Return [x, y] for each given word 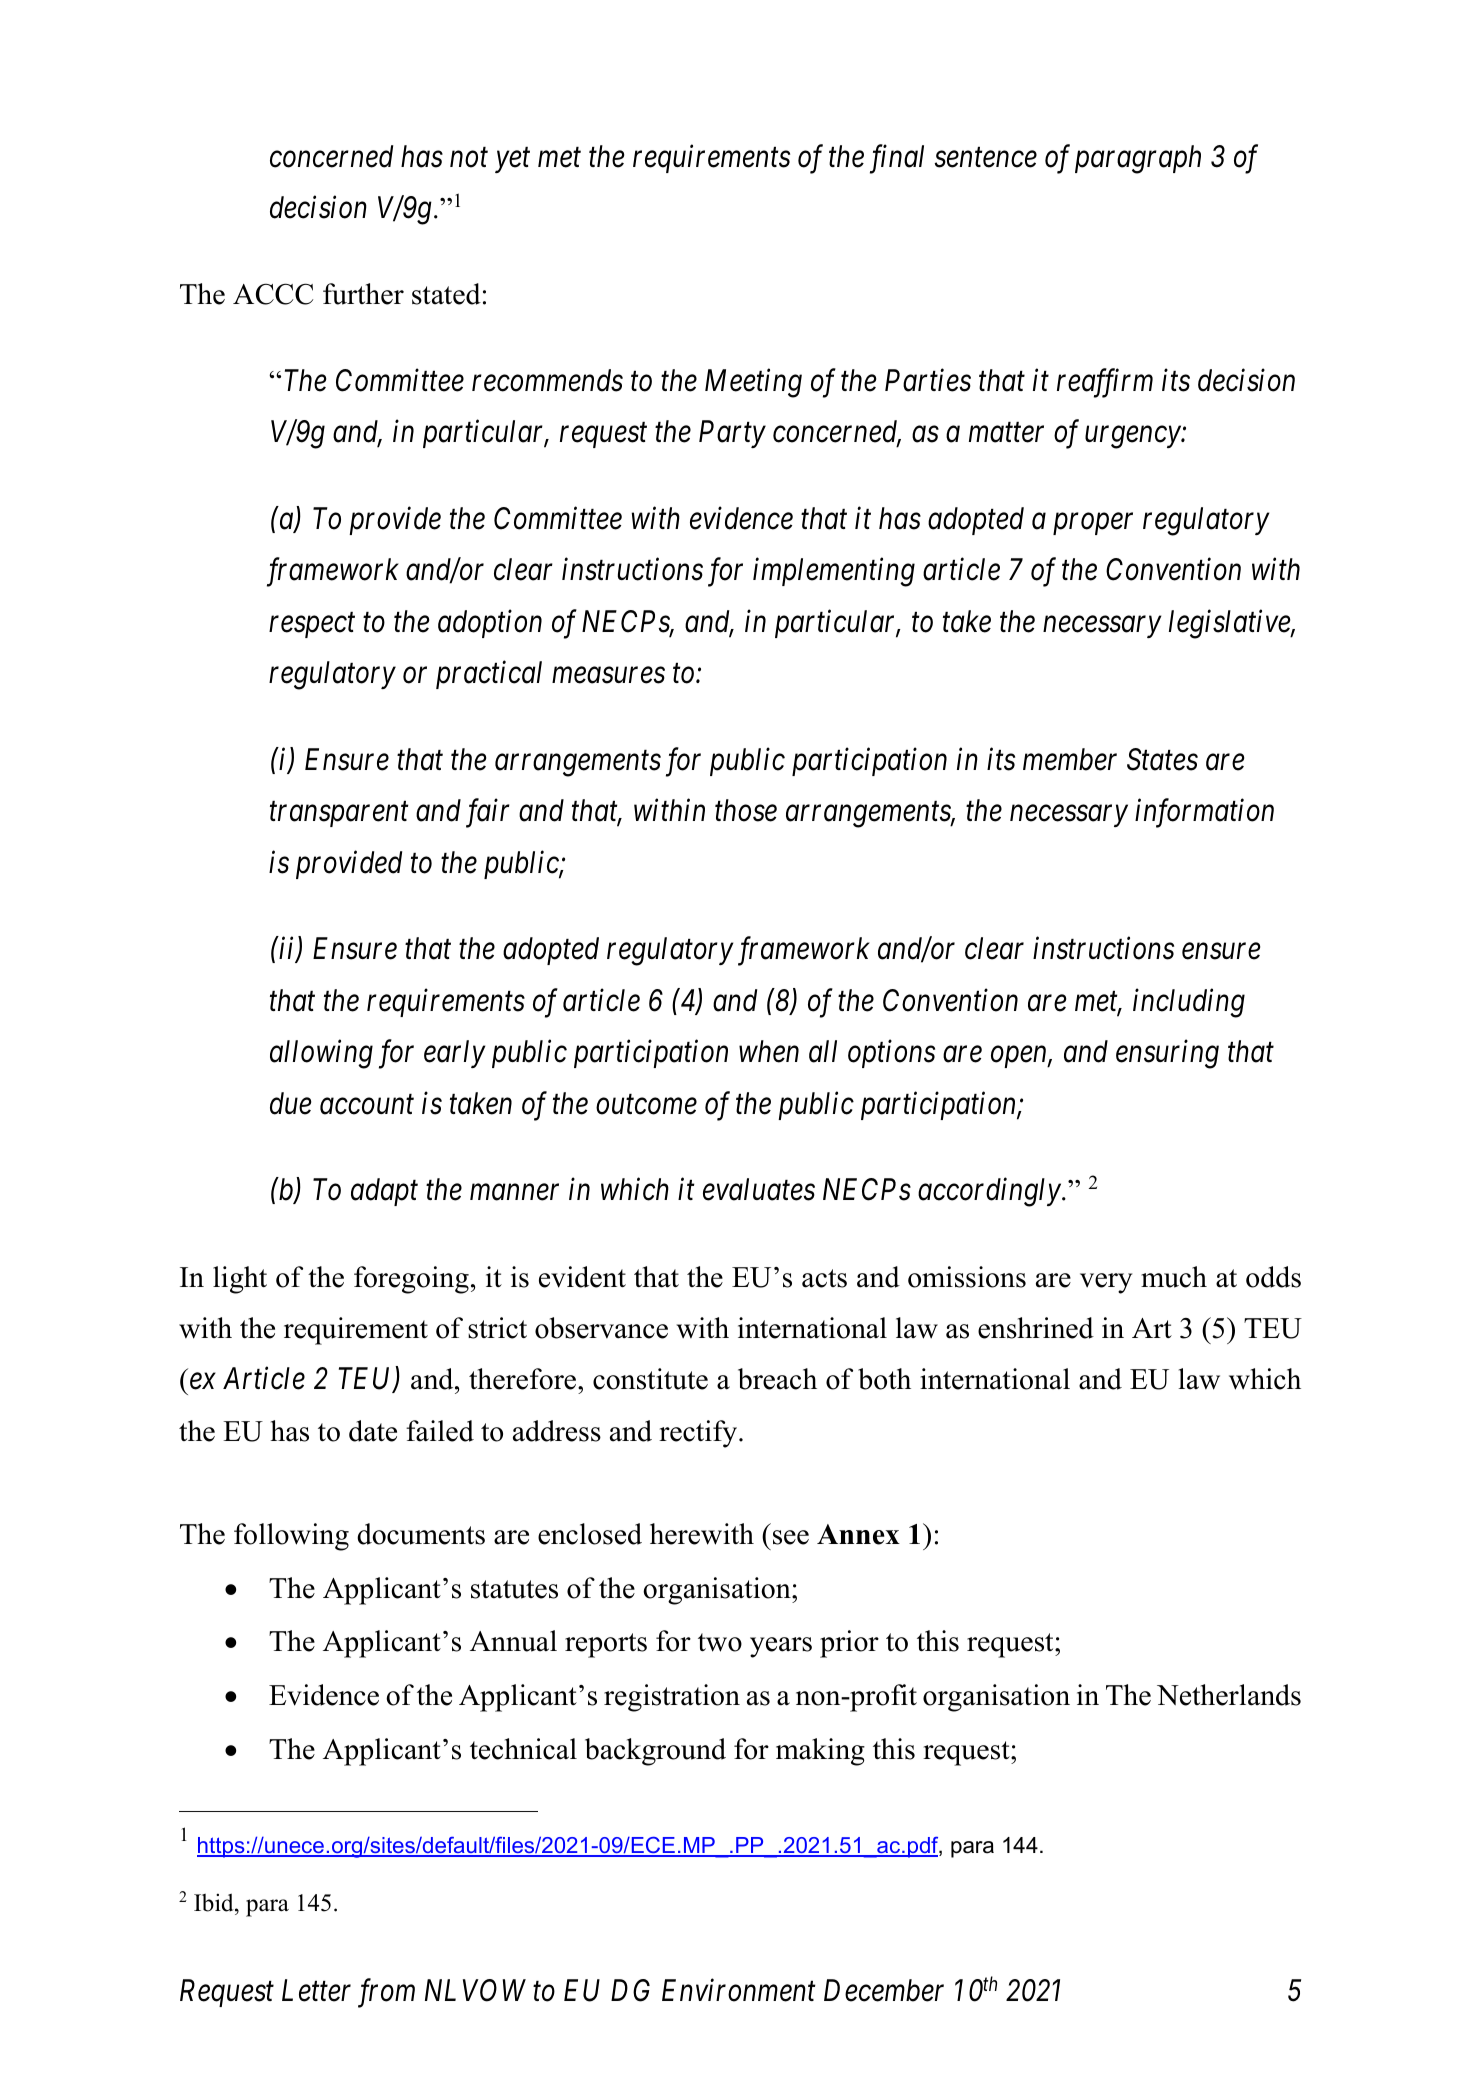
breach [777, 1379]
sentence [985, 158]
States [1162, 759]
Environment [739, 1990]
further [363, 294]
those [746, 810]
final [897, 159]
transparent [339, 815]
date [373, 1431]
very [1106, 1283]
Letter [316, 1990]
